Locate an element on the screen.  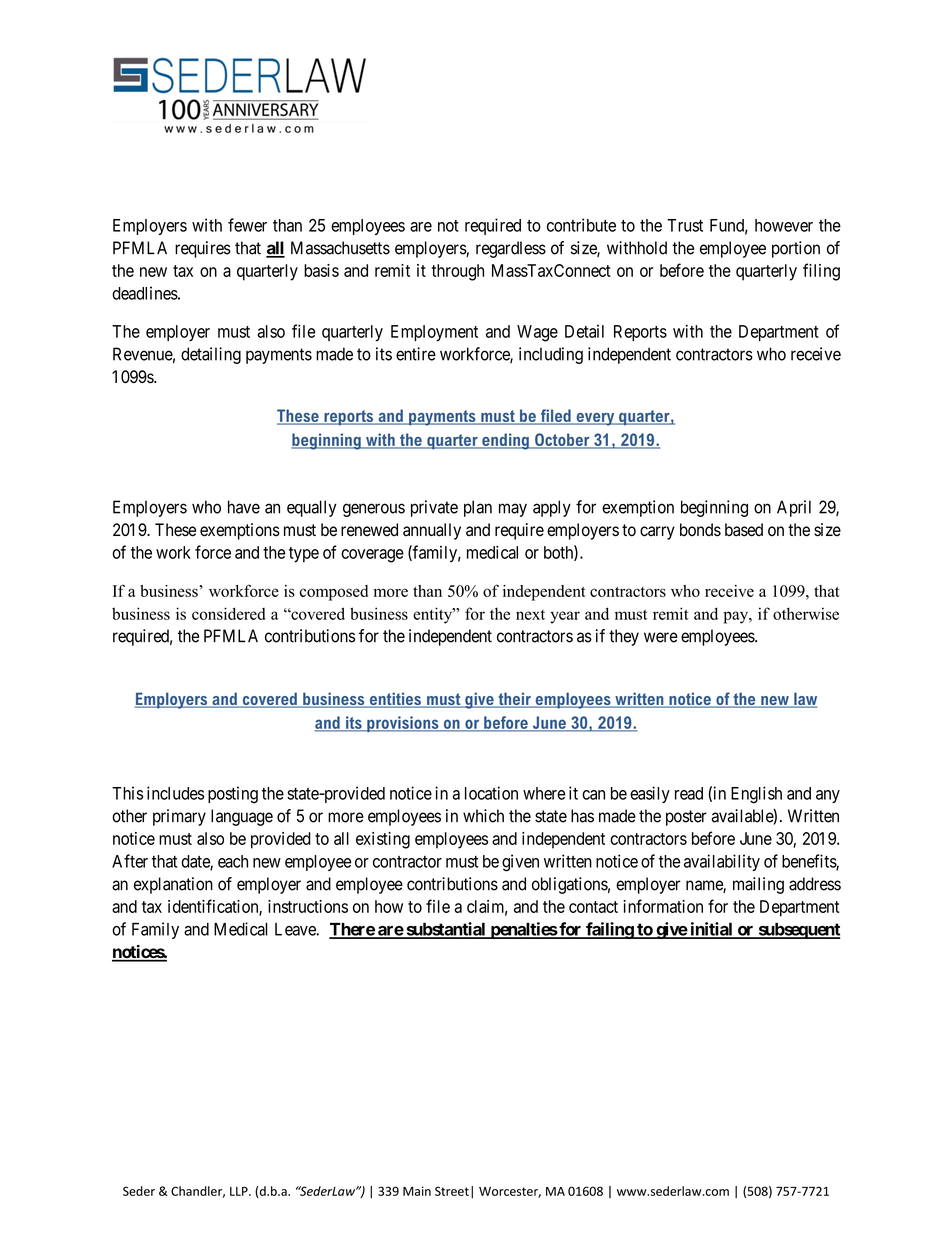
which is located at coordinates (483, 816).
